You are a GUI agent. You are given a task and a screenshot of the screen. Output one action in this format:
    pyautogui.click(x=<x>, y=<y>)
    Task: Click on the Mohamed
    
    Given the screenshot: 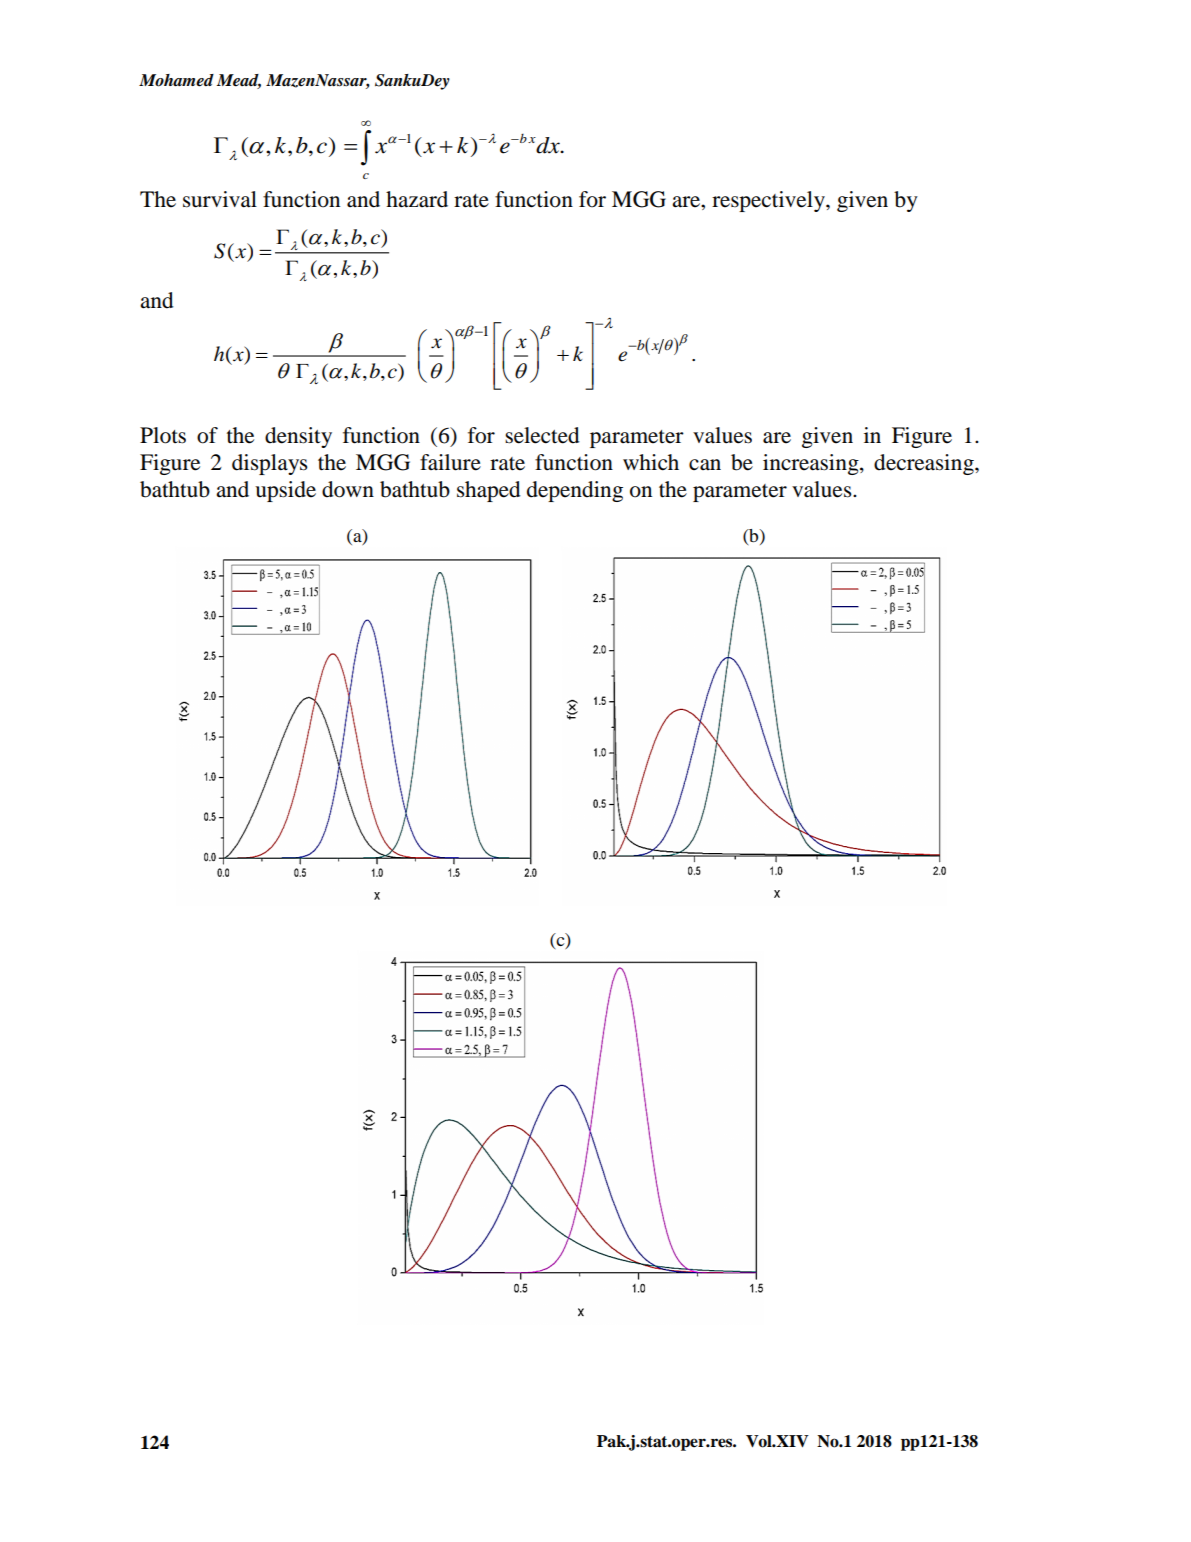 What is the action you would take?
    pyautogui.click(x=176, y=80)
